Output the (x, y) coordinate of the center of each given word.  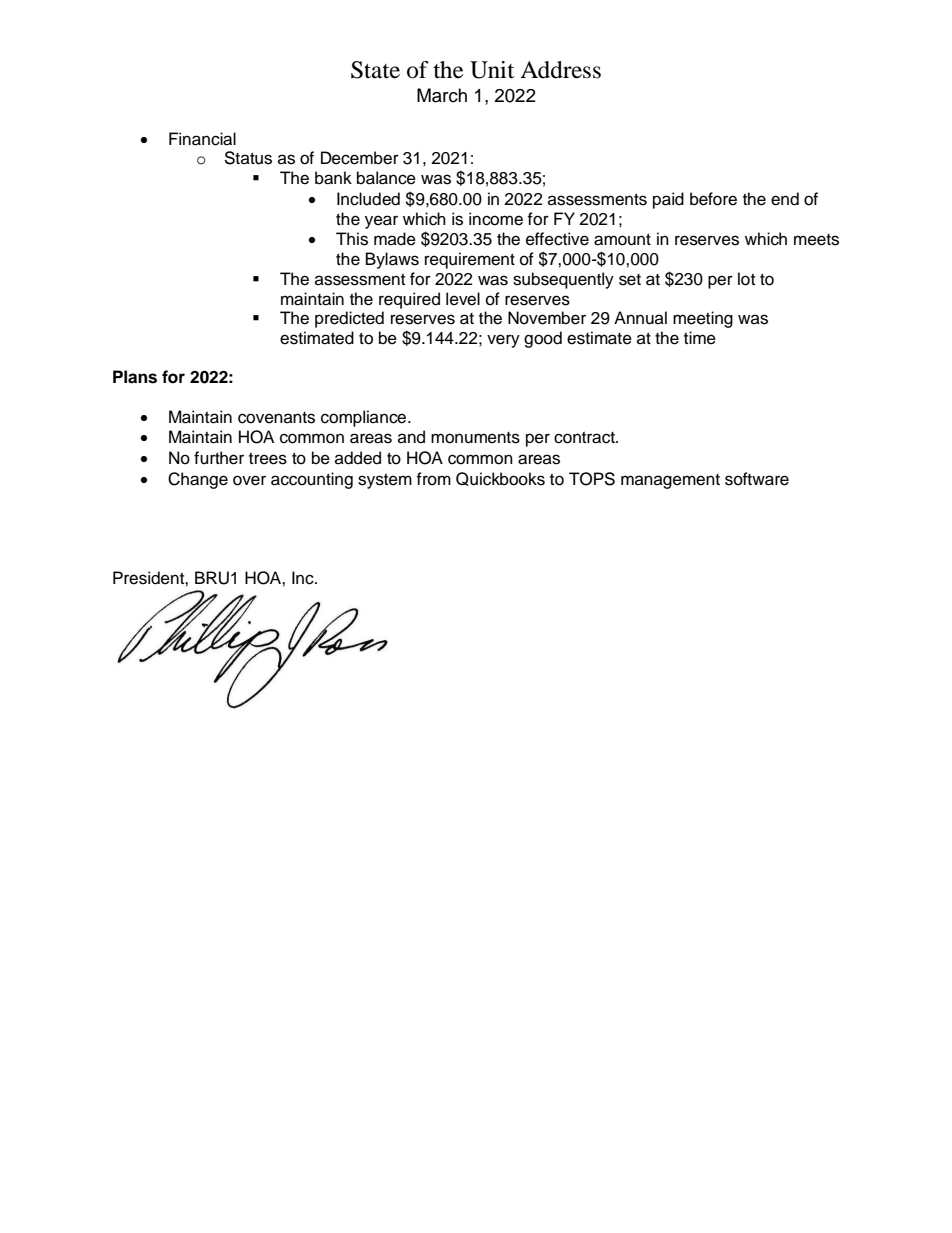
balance (386, 178)
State (375, 70)
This (352, 239)
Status (248, 158)
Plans (135, 377)
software (757, 479)
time (700, 338)
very (503, 341)
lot (746, 279)
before (713, 199)
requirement (470, 260)
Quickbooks (500, 479)
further (219, 458)
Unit (492, 70)
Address (560, 70)
